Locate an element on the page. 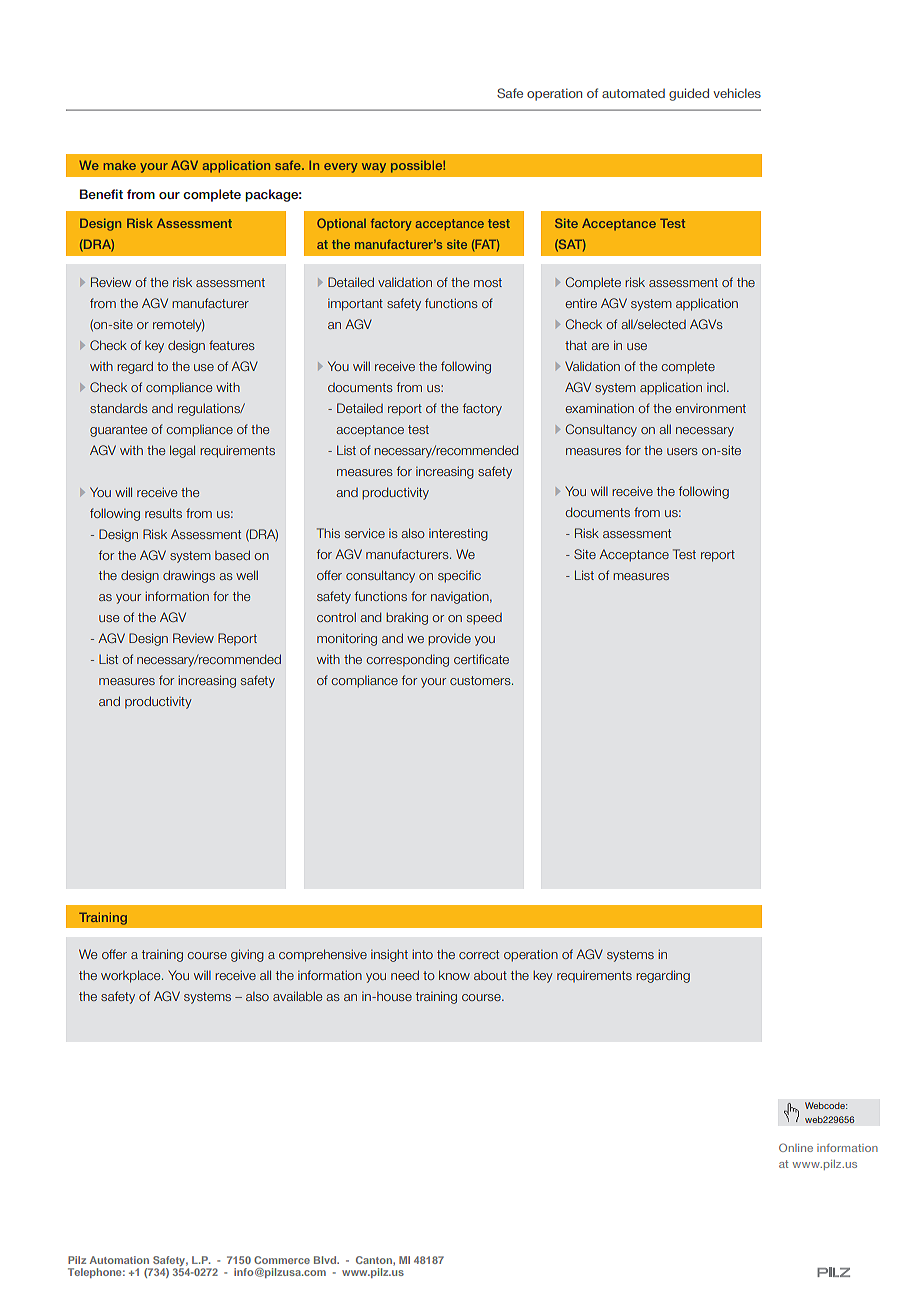 The image size is (924, 1308). make is located at coordinates (120, 165).
